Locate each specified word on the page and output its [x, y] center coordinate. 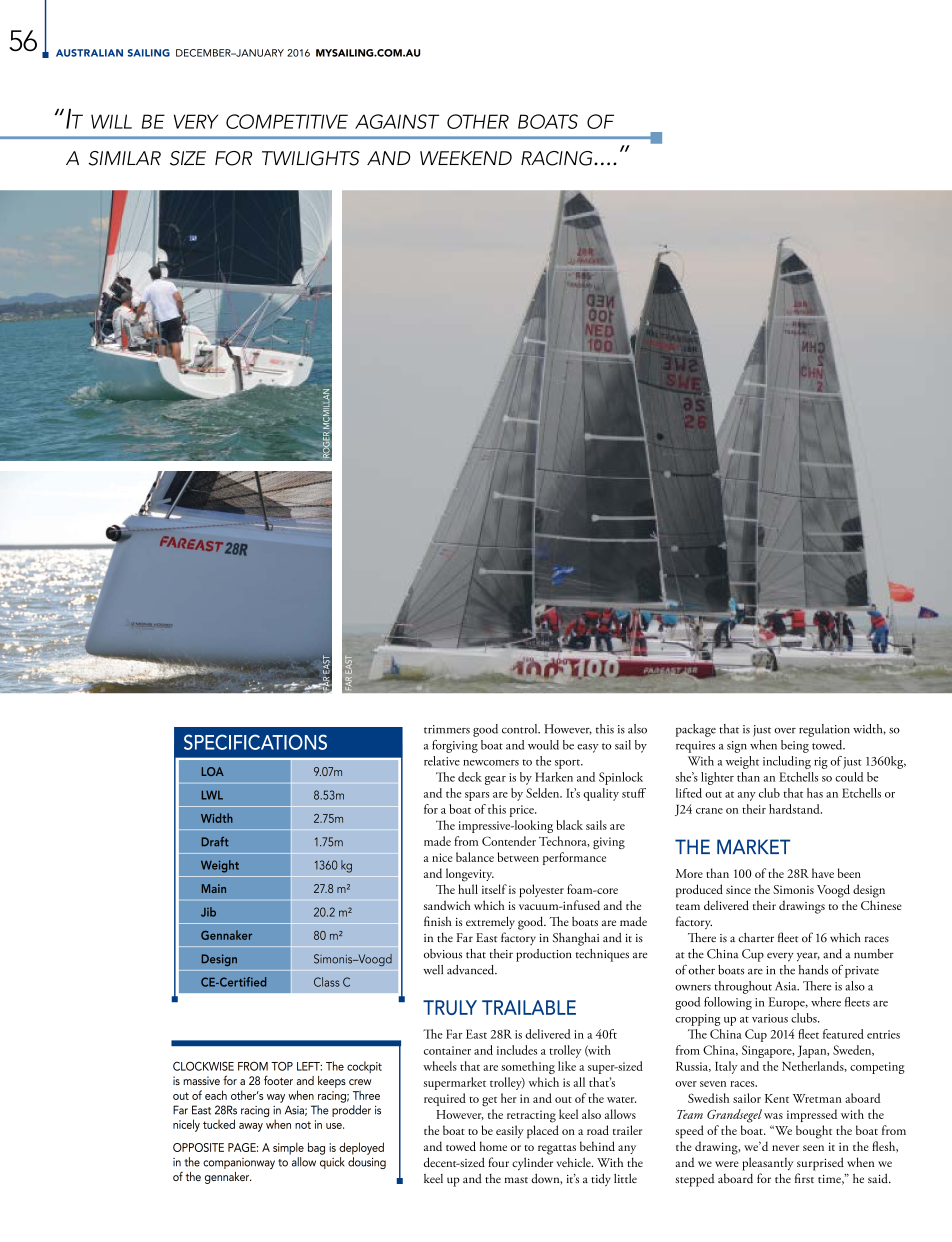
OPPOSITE [198, 1147]
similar [124, 158]
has [815, 793]
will [111, 121]
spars [477, 796]
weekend [466, 158]
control [521, 729]
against [397, 121]
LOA [213, 771]
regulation [824, 730]
